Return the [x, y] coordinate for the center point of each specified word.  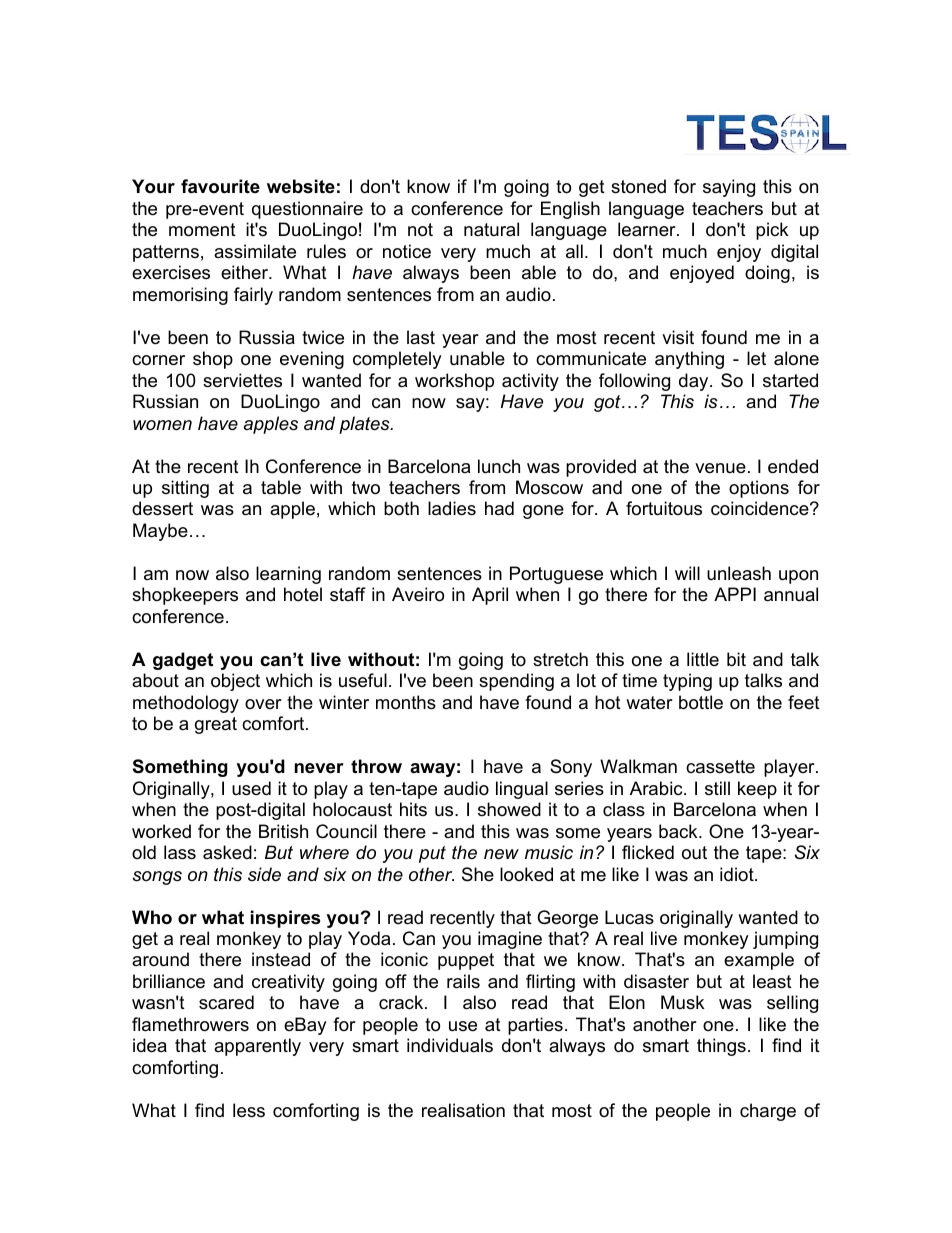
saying [729, 188]
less [249, 1110]
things [721, 1047]
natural [491, 229]
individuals [450, 1045]
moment [202, 230]
